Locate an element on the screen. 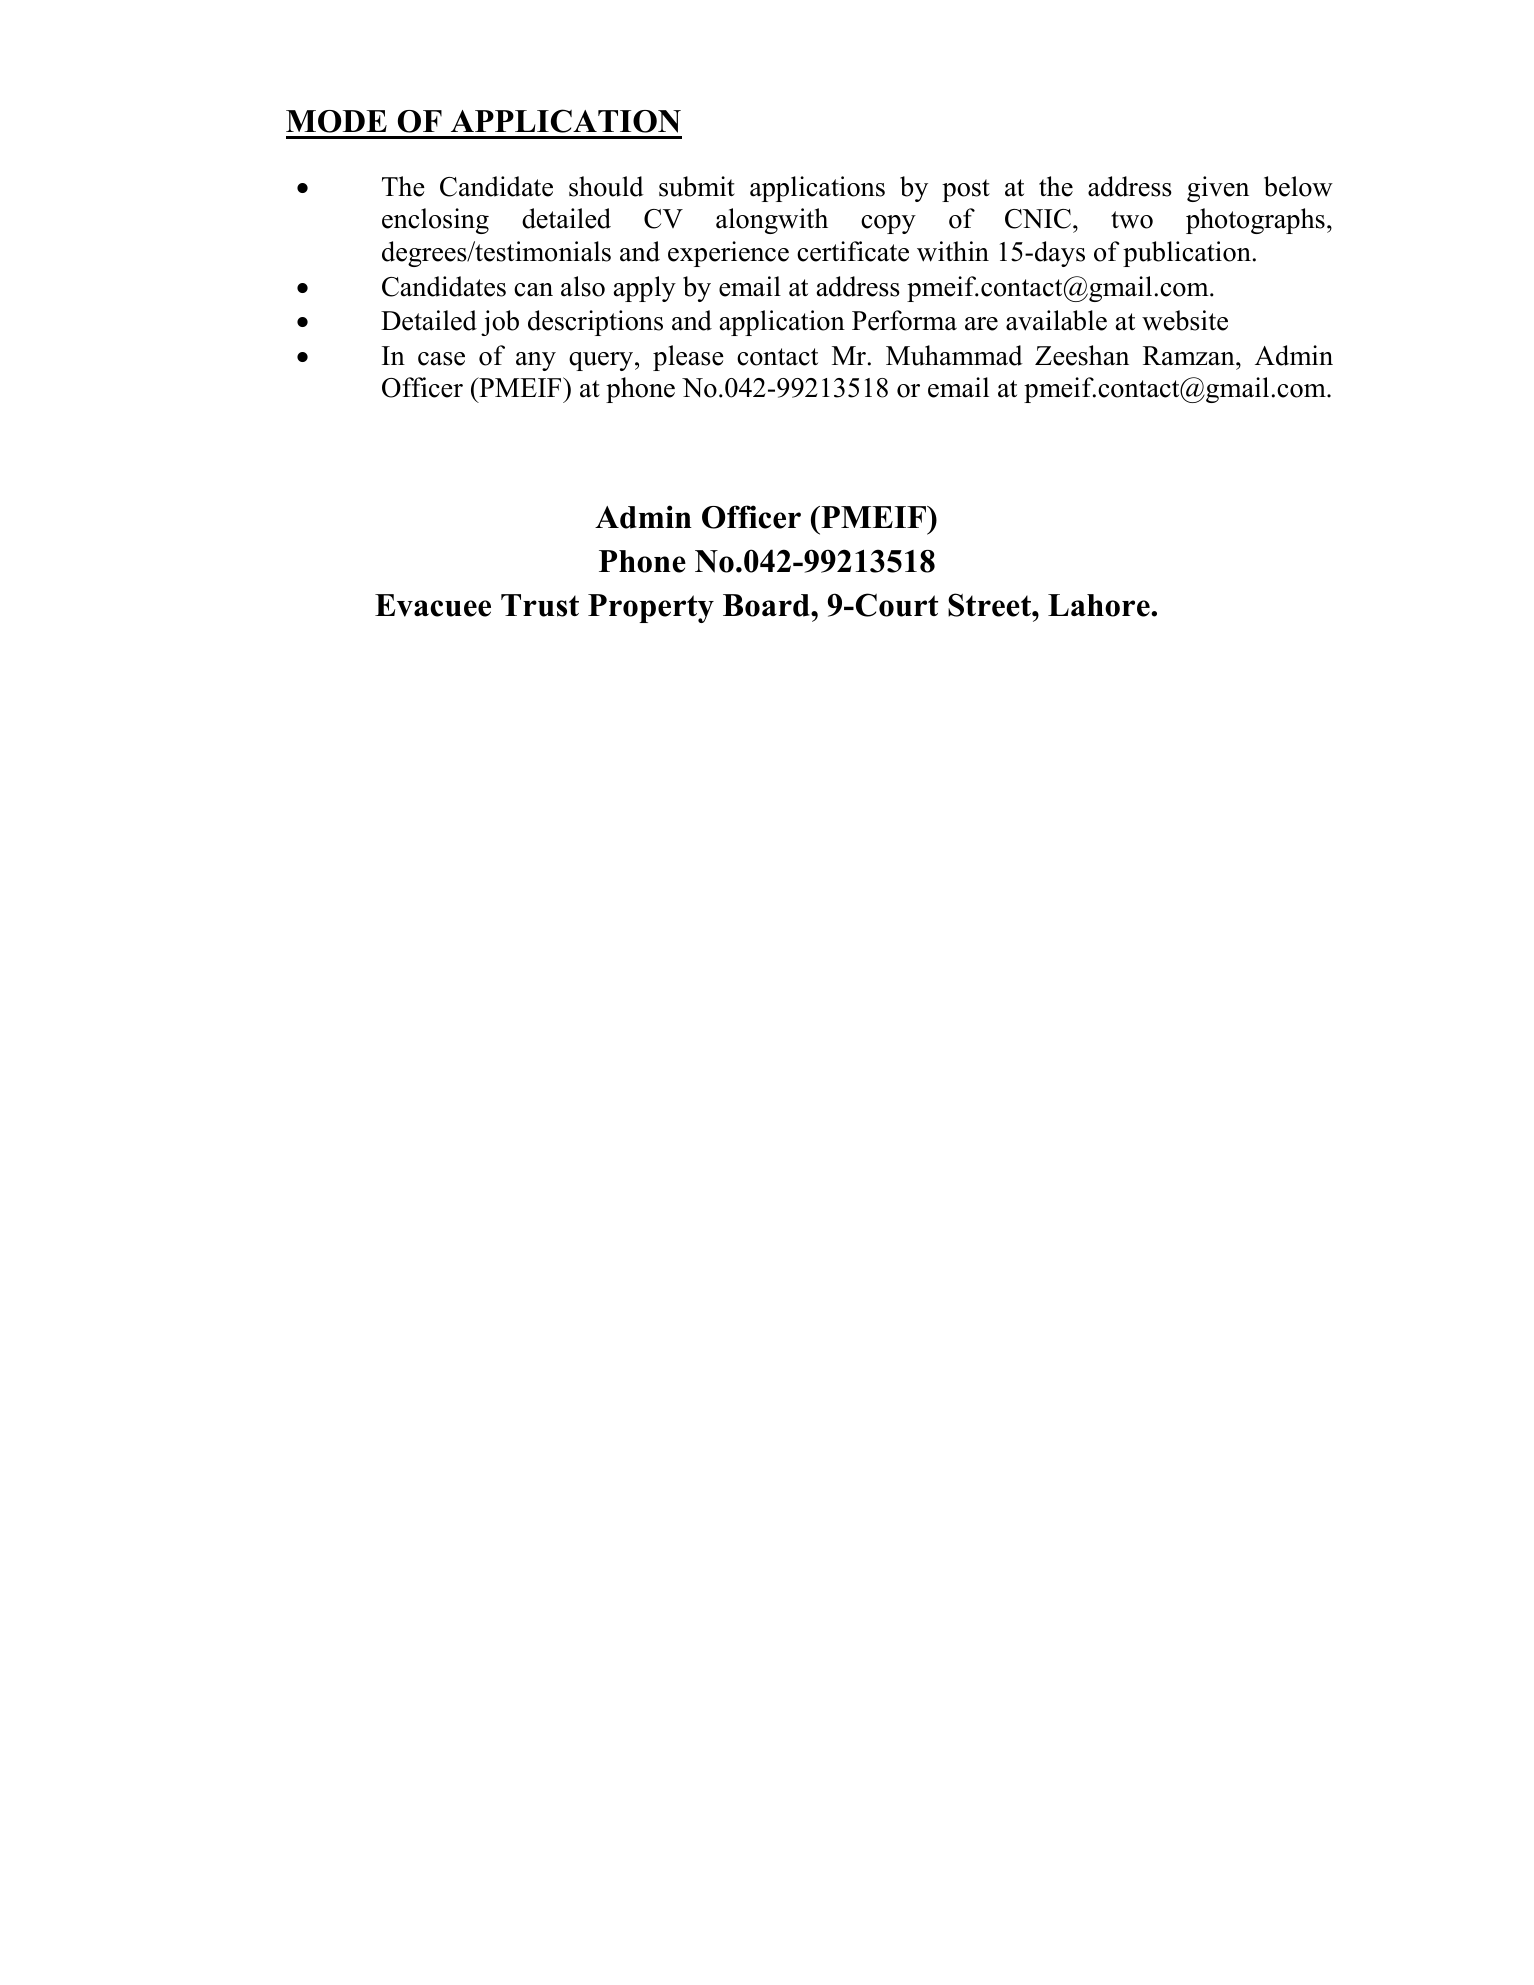 The image size is (1534, 1985). job is located at coordinates (500, 323).
